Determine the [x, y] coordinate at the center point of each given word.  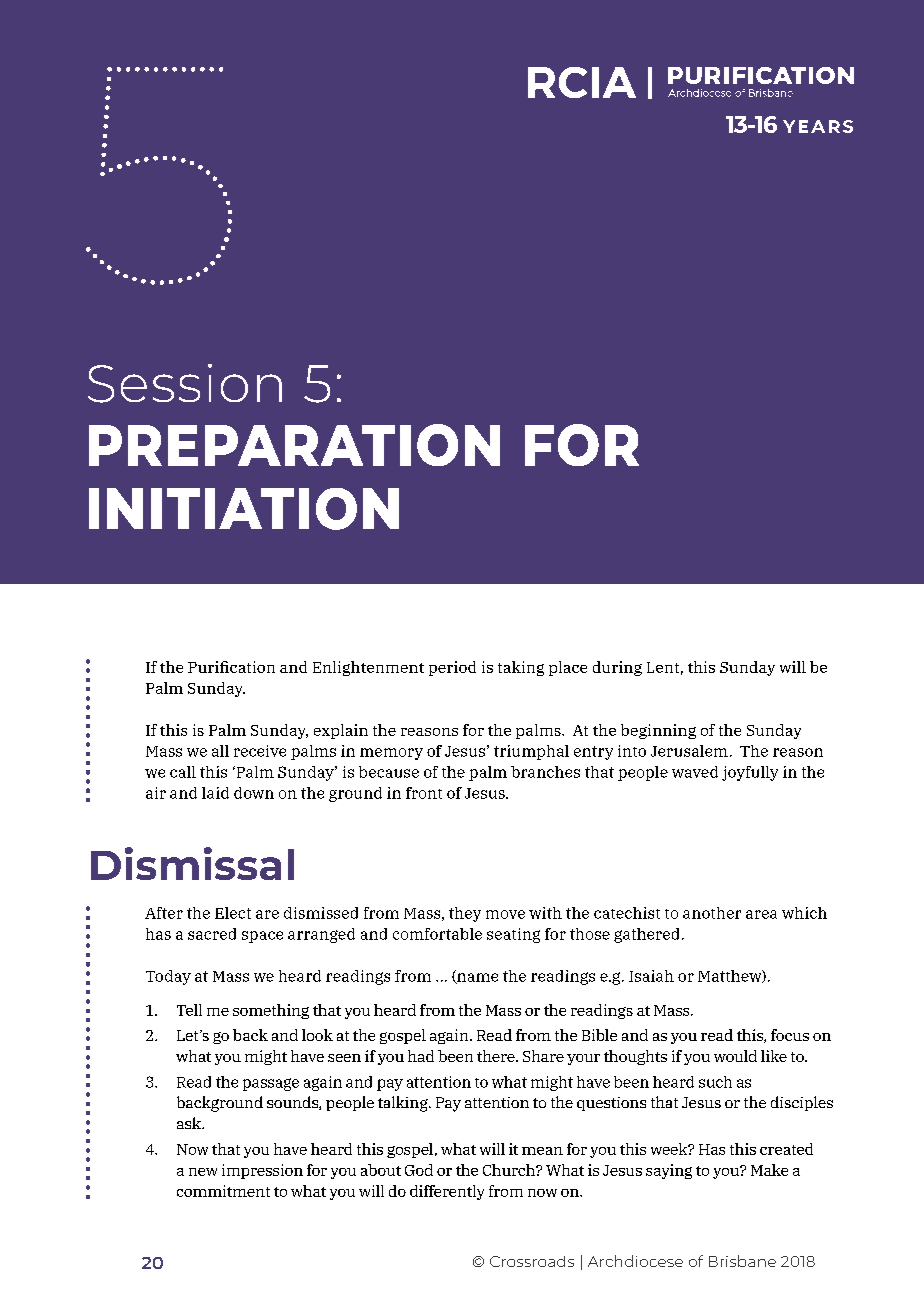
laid [215, 793]
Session [185, 383]
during [617, 668]
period [452, 668]
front [424, 793]
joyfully [750, 773]
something [271, 1011]
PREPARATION [294, 445]
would [735, 1056]
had [421, 1056]
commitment [223, 1191]
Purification [231, 667]
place [568, 668]
